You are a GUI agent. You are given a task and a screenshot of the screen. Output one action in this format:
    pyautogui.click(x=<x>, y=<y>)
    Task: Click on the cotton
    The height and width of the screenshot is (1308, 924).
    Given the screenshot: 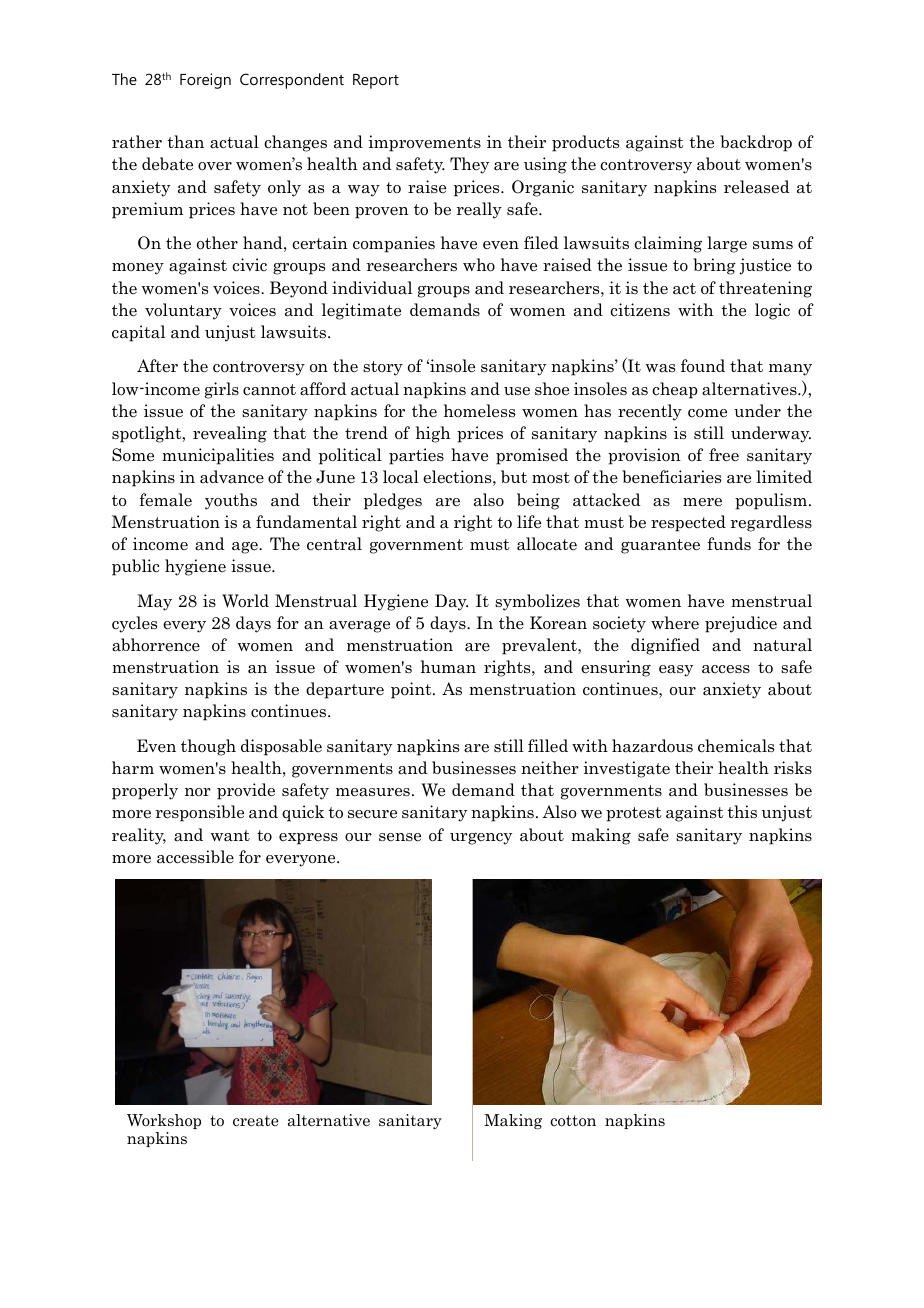 What is the action you would take?
    pyautogui.click(x=573, y=1121)
